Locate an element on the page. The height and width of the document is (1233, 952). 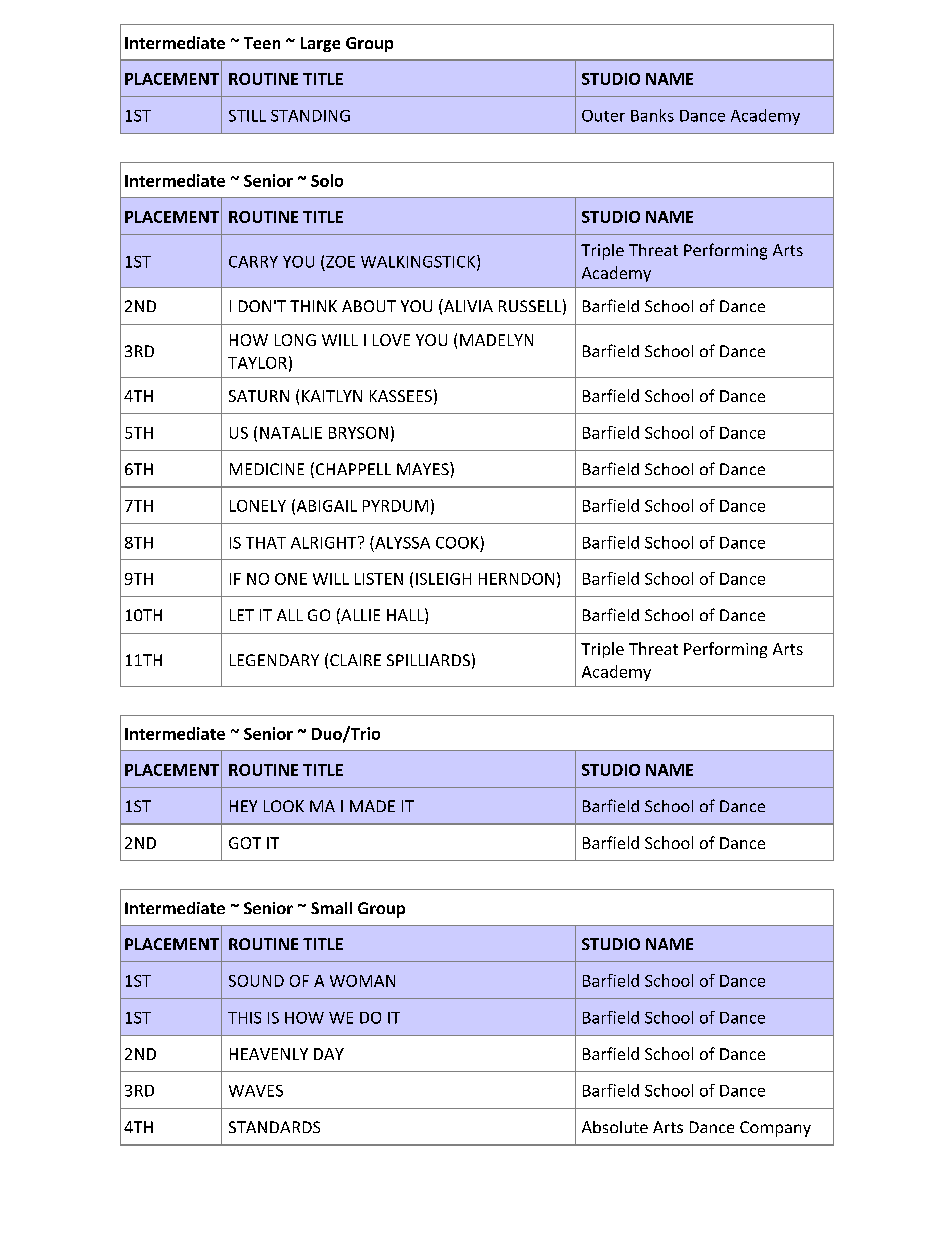
Absolute is located at coordinates (615, 1127).
